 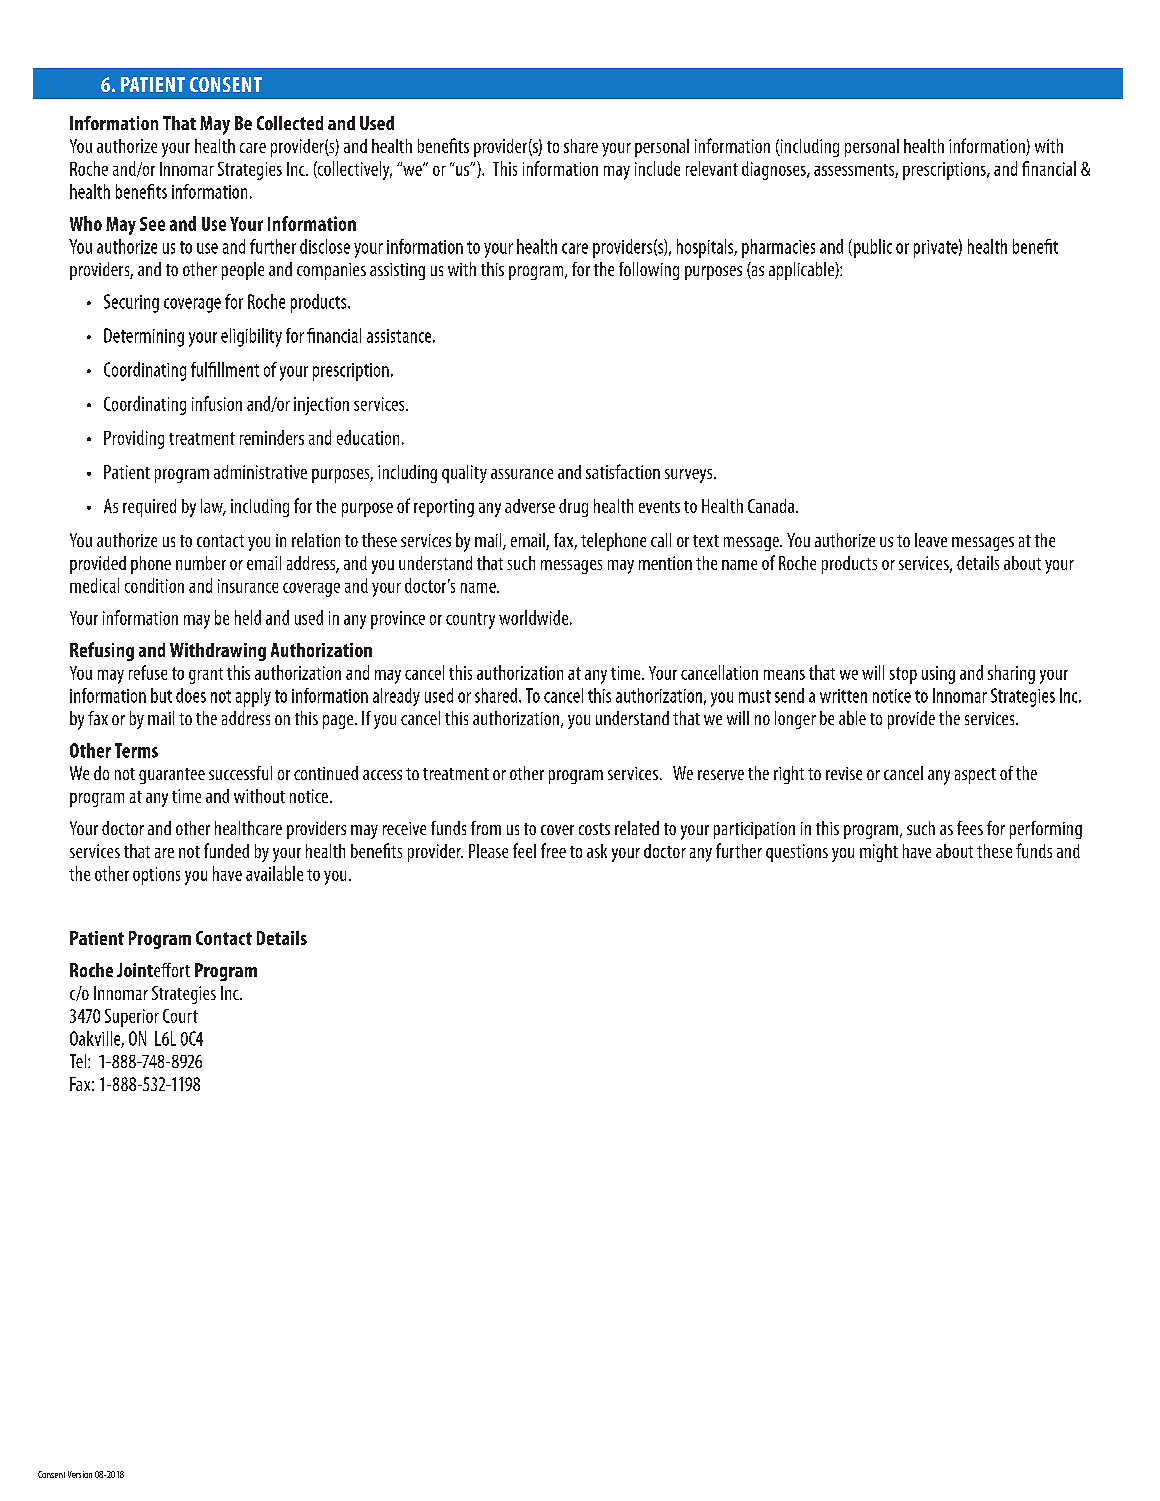 What do you see at coordinates (80, 1474) in the screenshot?
I see `Version` at bounding box center [80, 1474].
